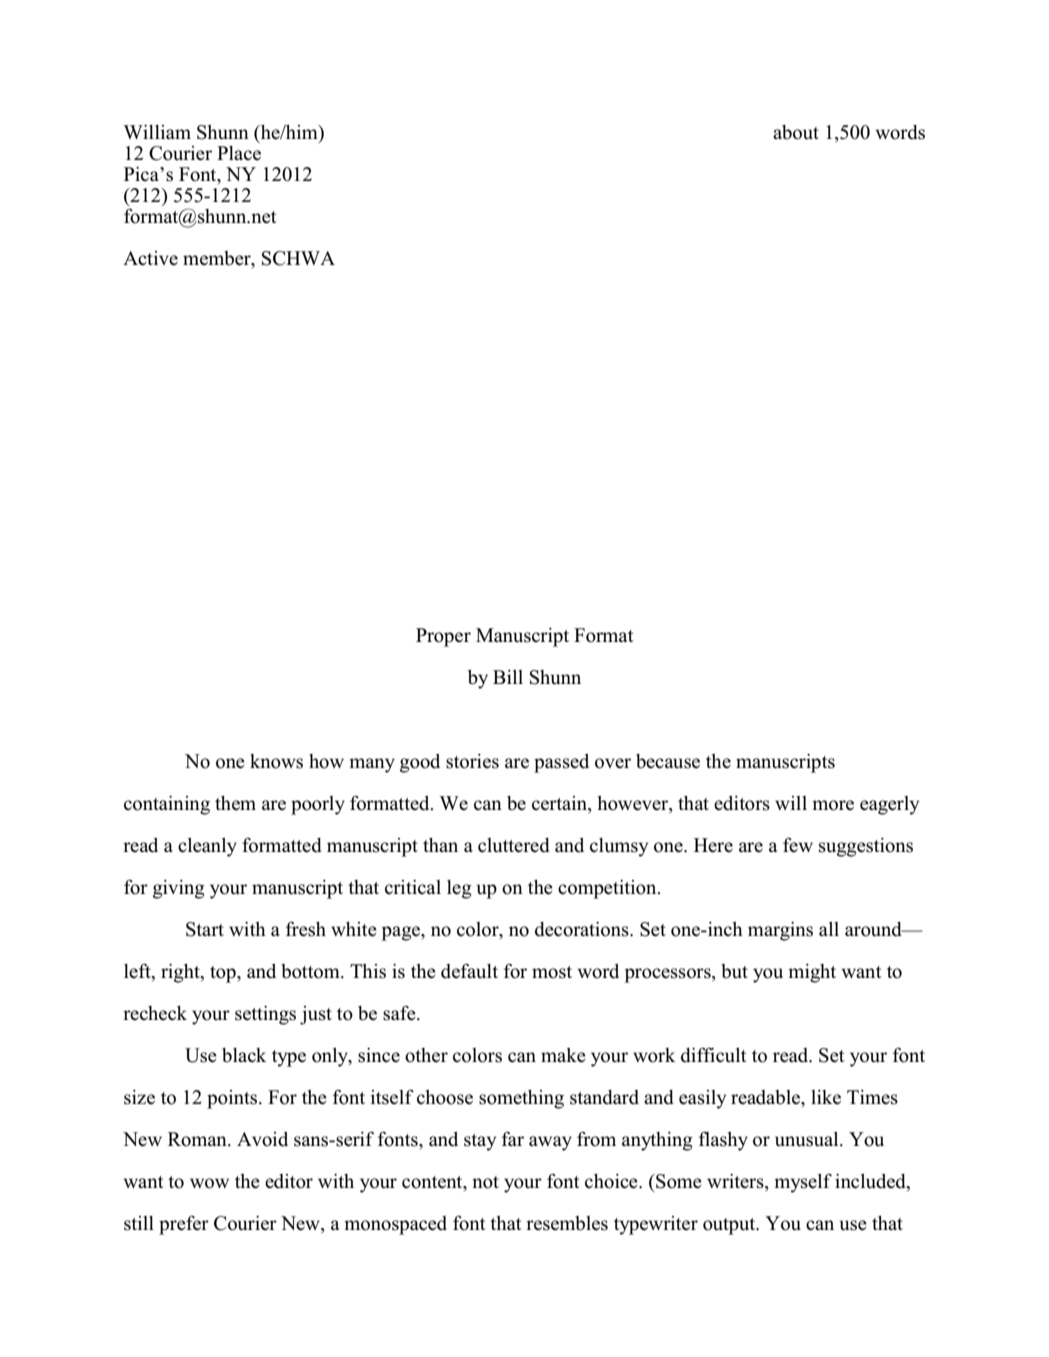 The image size is (1049, 1357). What do you see at coordinates (276, 761) in the page?
I see `knows` at bounding box center [276, 761].
